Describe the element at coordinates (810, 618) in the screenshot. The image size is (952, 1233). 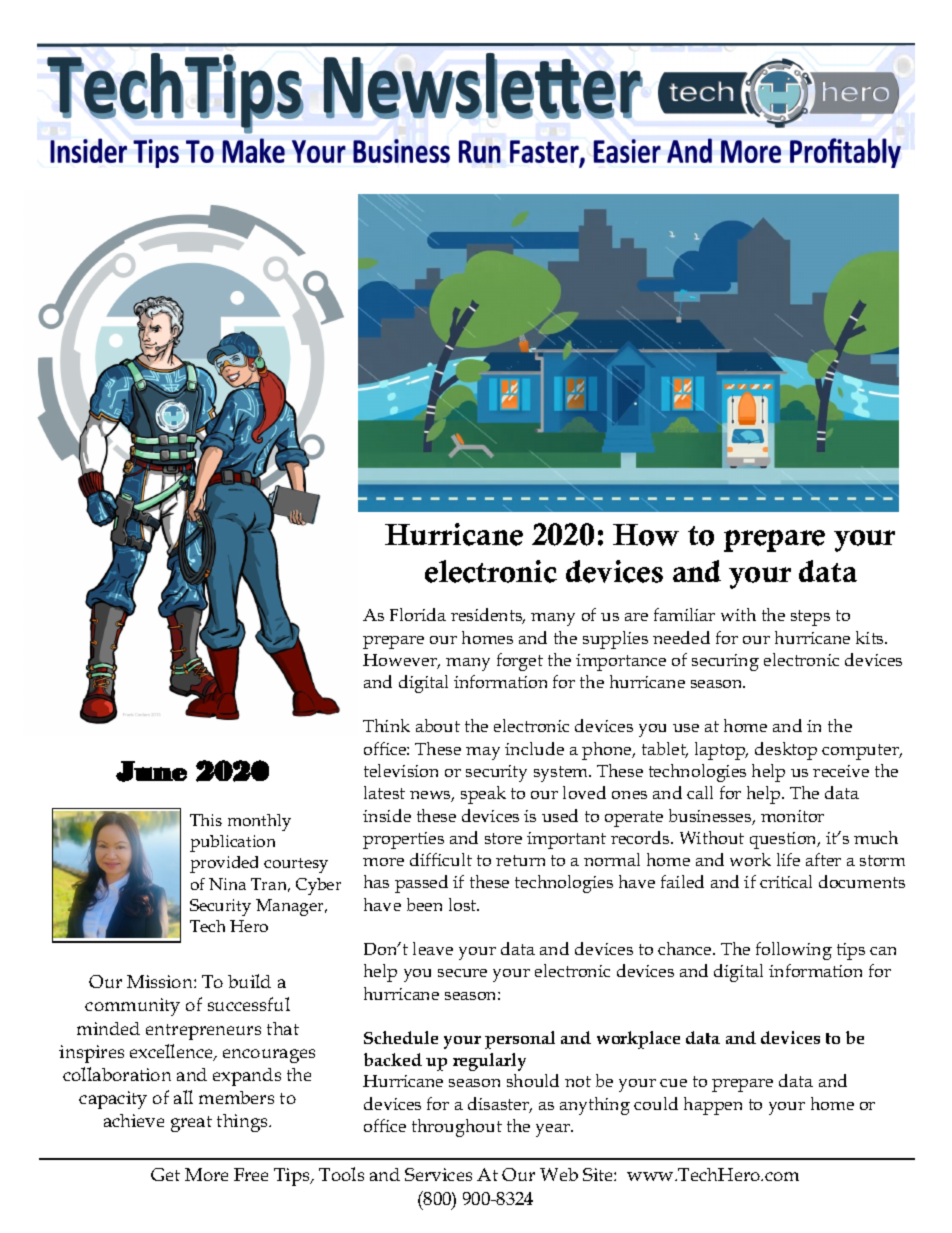
I see `steps` at that location.
